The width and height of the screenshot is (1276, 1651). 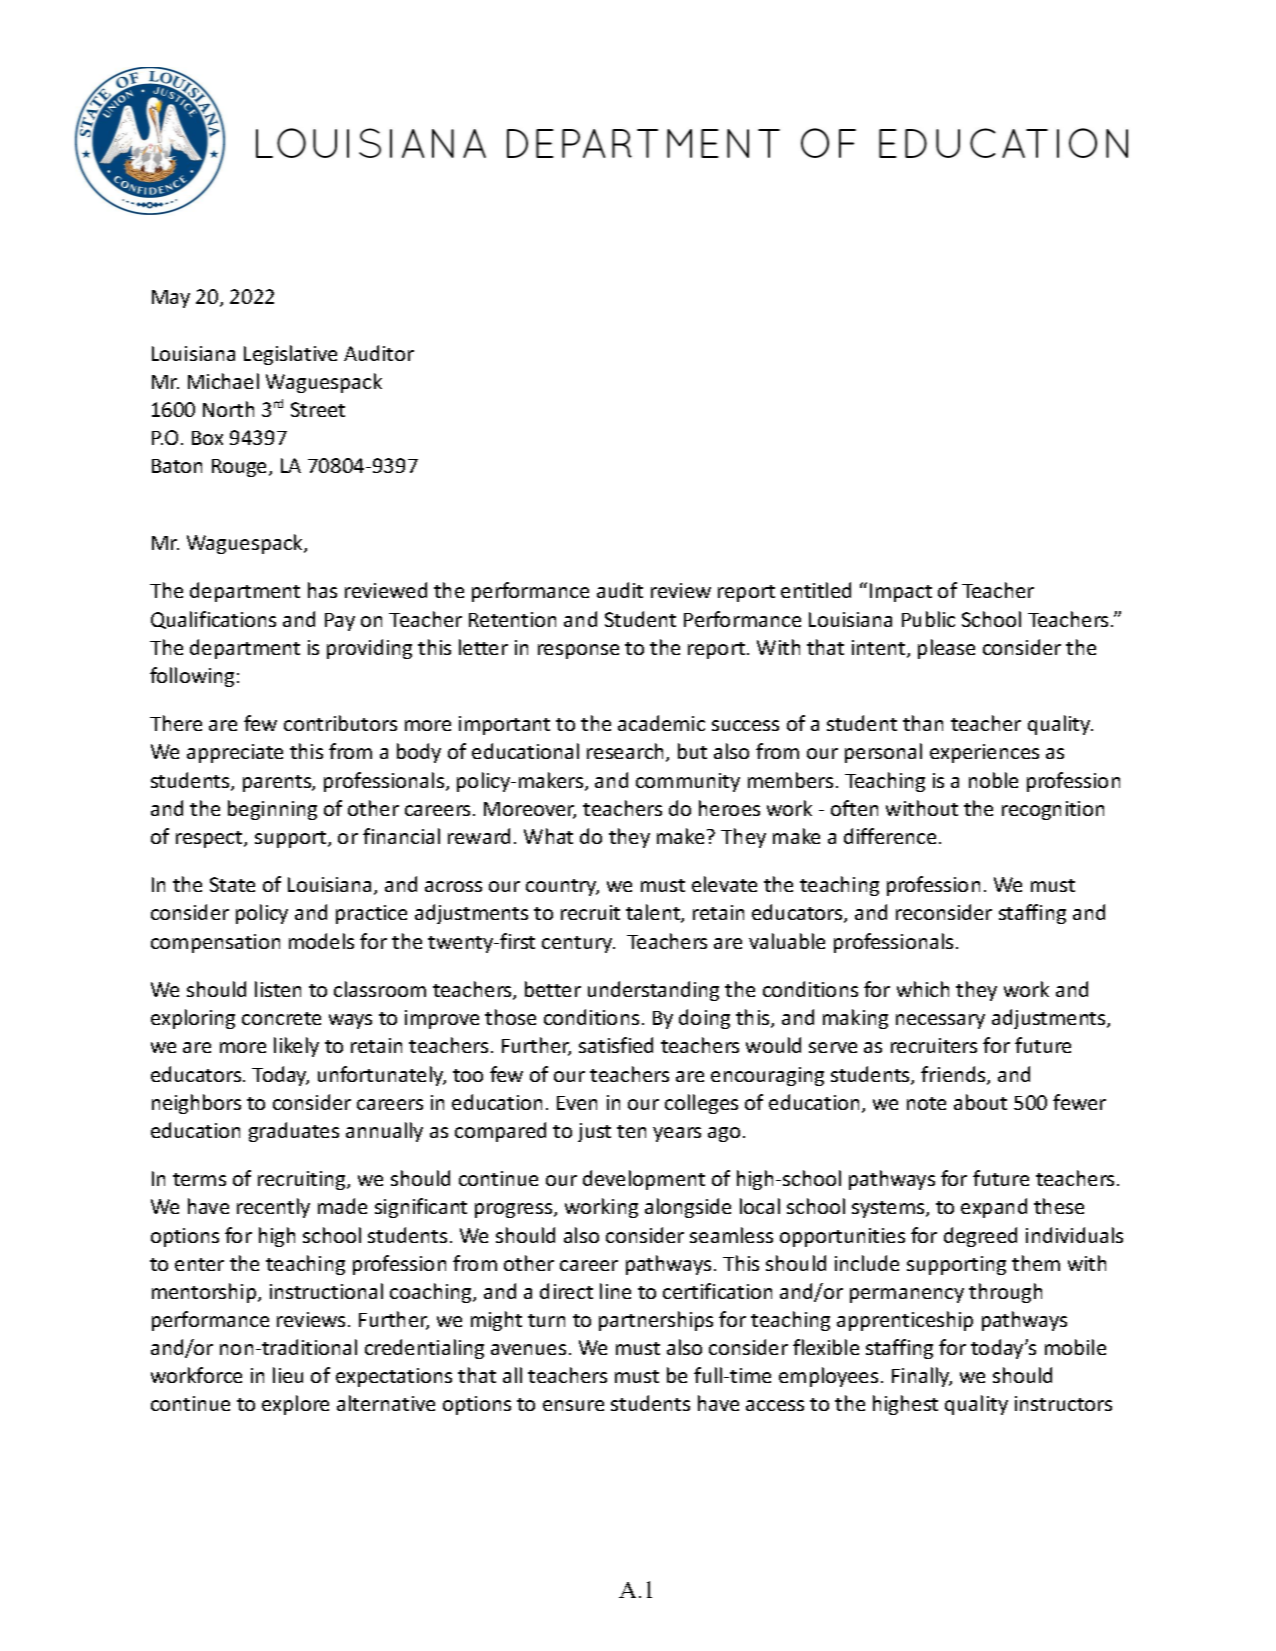 I want to click on beginning, so click(x=272, y=810).
